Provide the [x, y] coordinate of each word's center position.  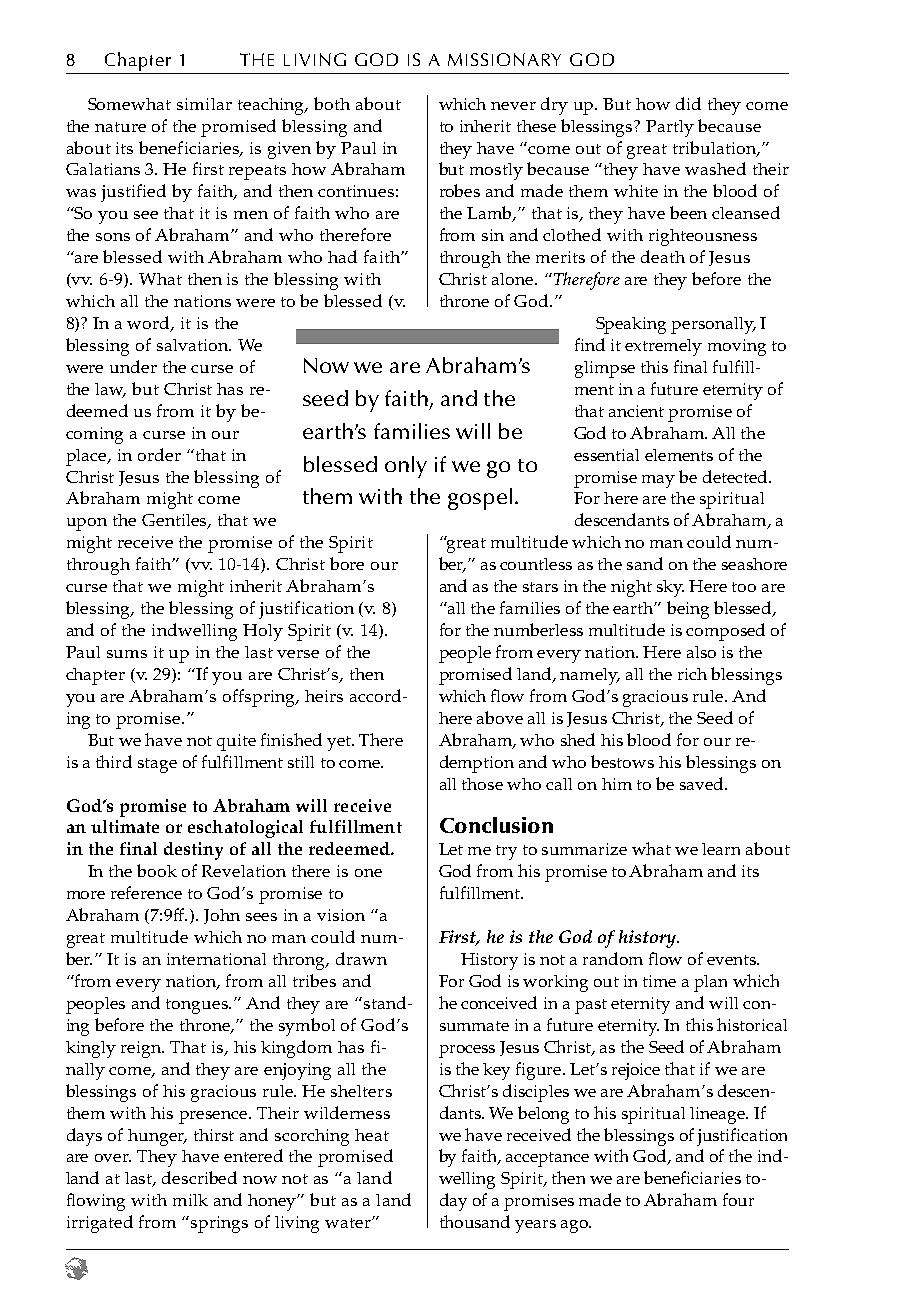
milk [190, 1200]
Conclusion [496, 825]
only [406, 467]
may [658, 481]
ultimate [125, 826]
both [332, 103]
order [159, 454]
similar [204, 104]
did [688, 103]
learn [721, 849]
